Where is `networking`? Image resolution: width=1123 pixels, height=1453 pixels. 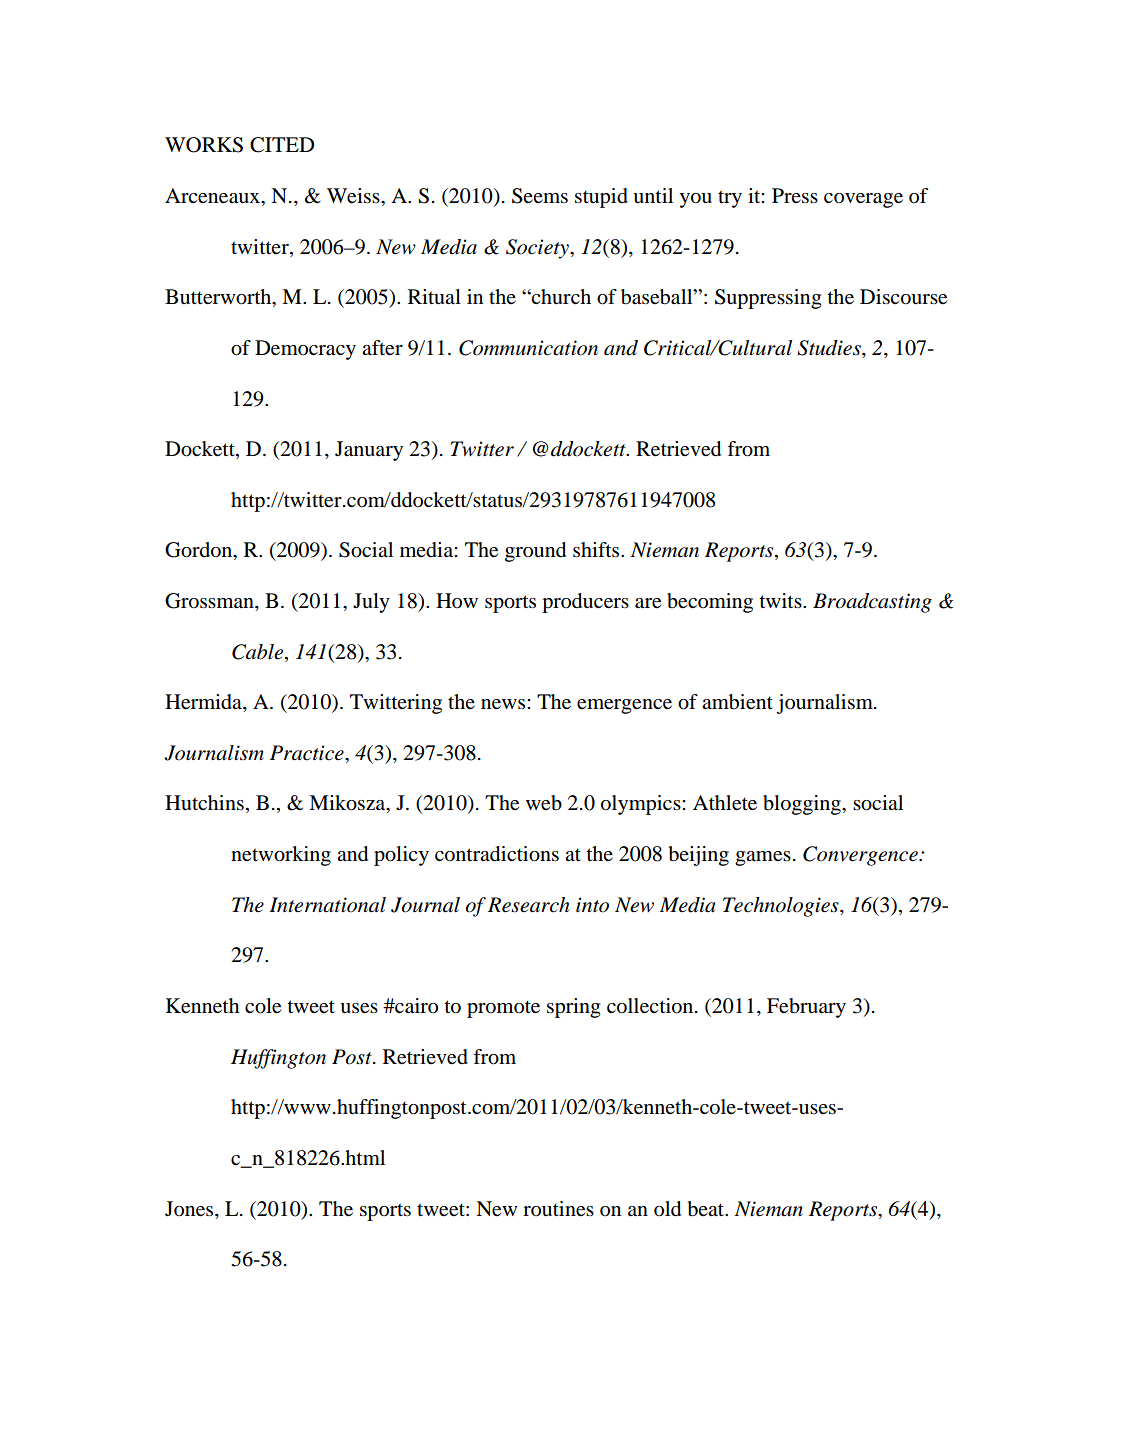
networking is located at coordinates (281, 856).
